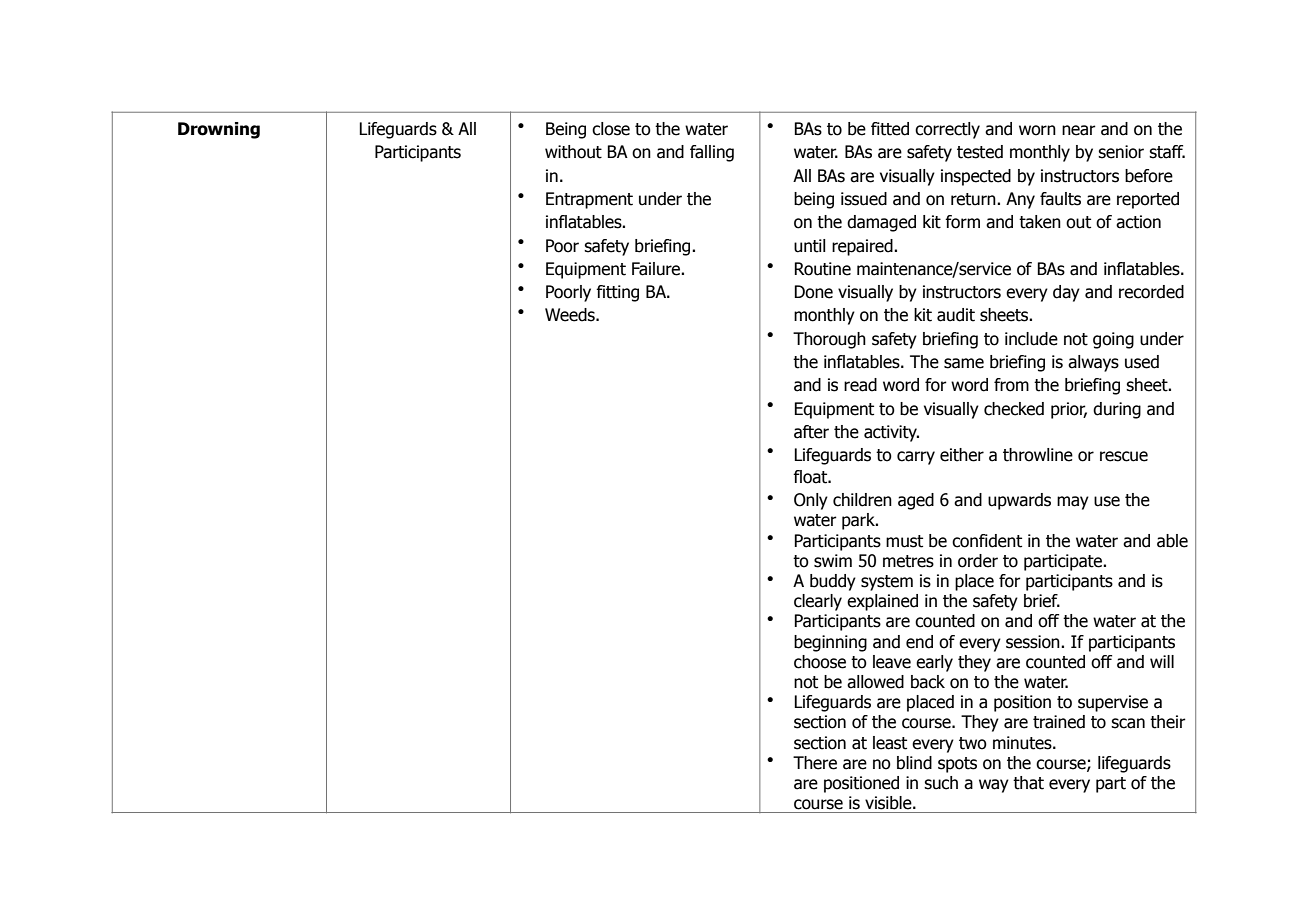 This page has height=924, width=1308. I want to click on day, so click(1066, 293).
